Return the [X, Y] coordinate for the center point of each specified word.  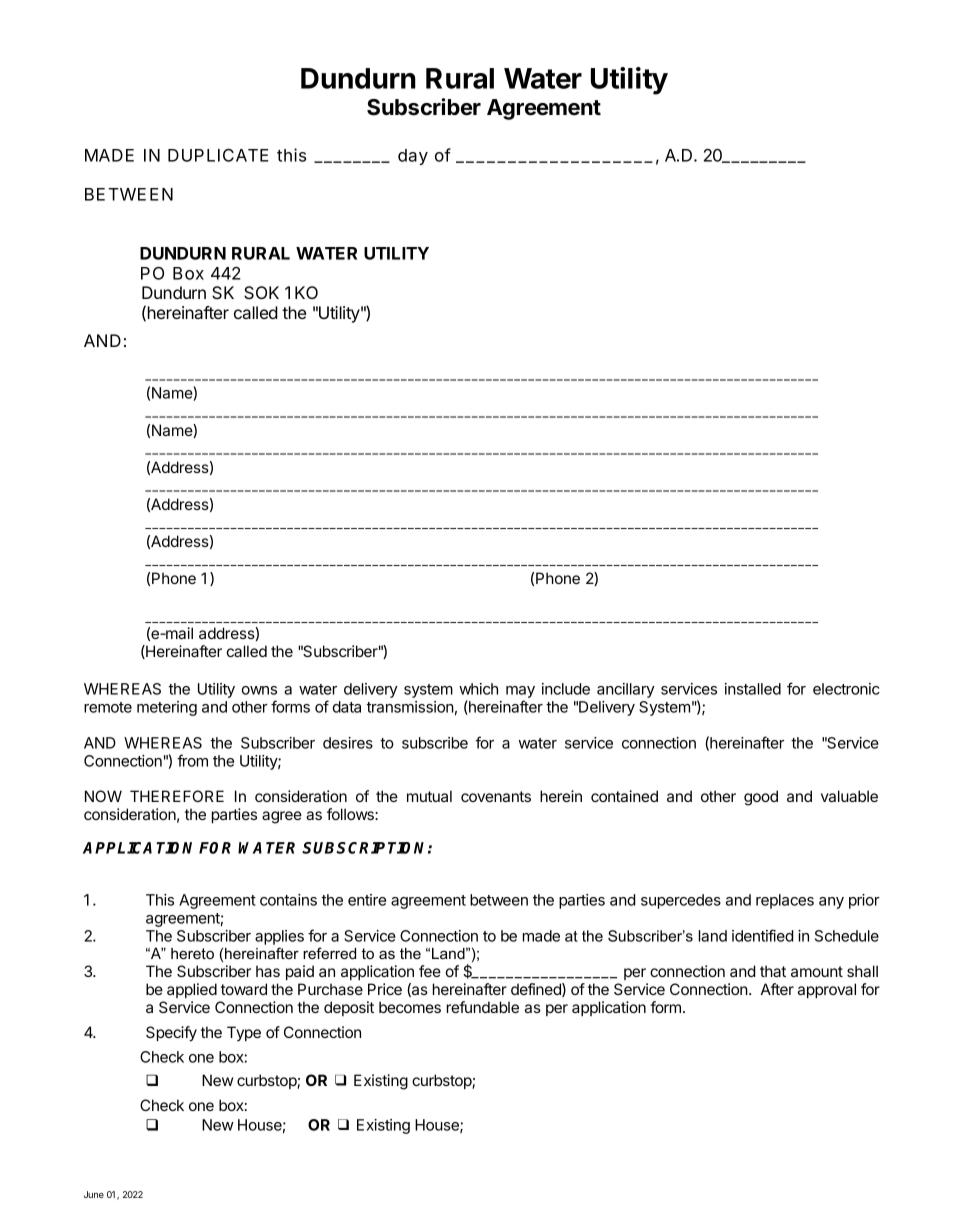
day [413, 157]
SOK [261, 292]
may [520, 692]
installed [753, 689]
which [478, 689]
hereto [192, 953]
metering [167, 708]
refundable [483, 1007]
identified [762, 935]
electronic [846, 689]
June [94, 1194]
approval [827, 990]
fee [430, 971]
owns [259, 690]
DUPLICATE [218, 155]
